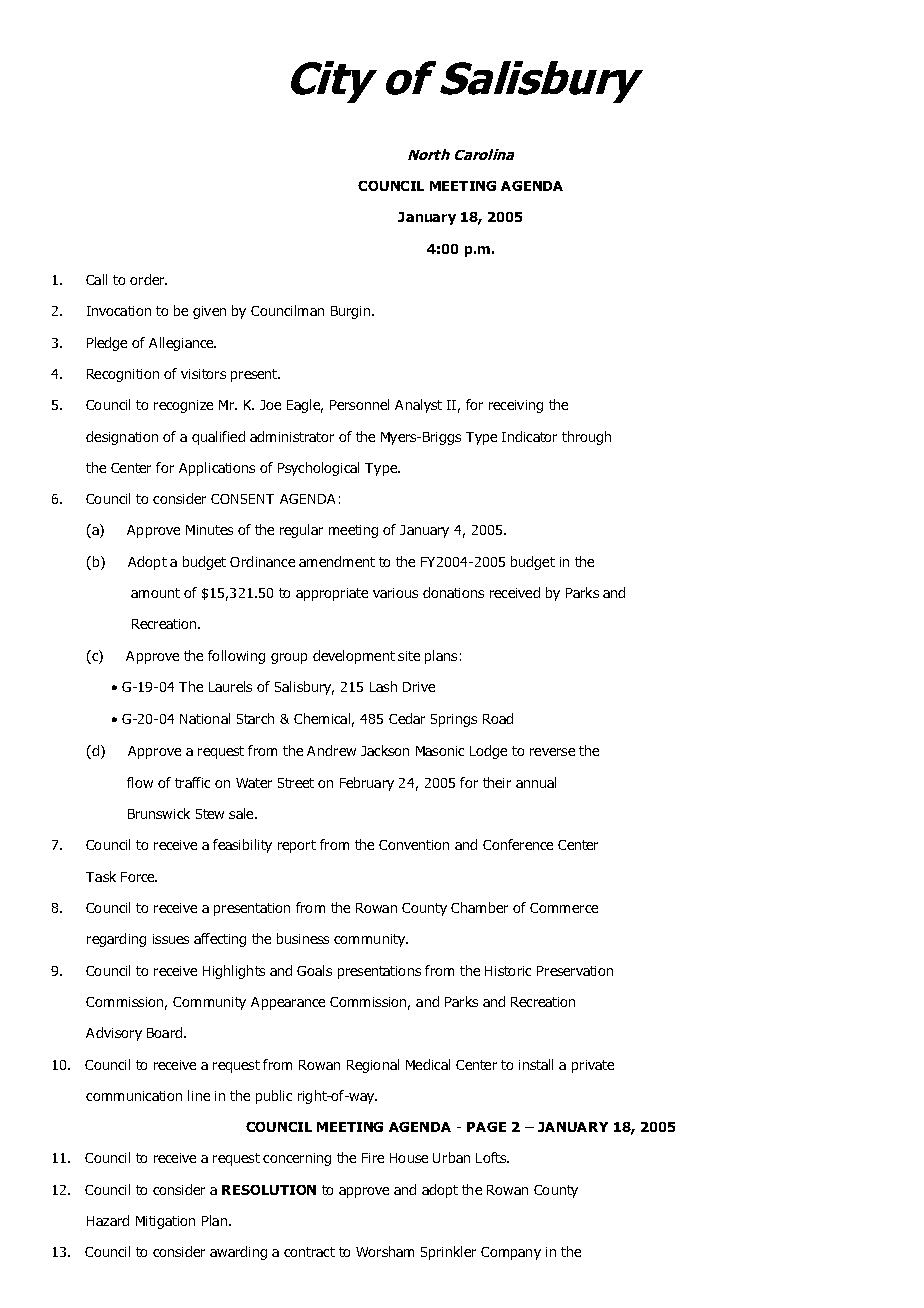 This screenshot has width=924, height=1308. Describe the element at coordinates (359, 404) in the screenshot. I see `Personnel` at that location.
